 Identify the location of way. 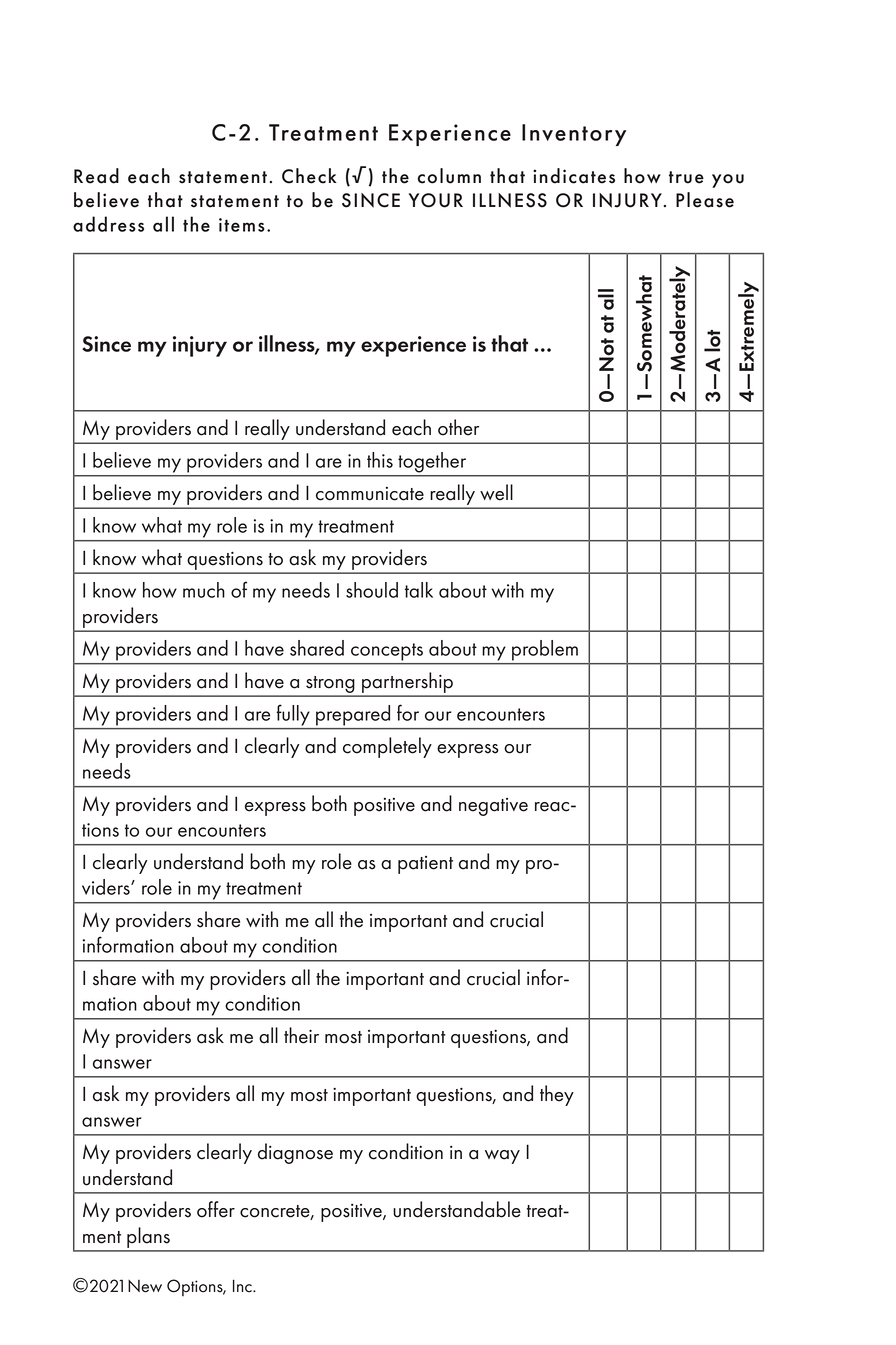
(502, 1157).
